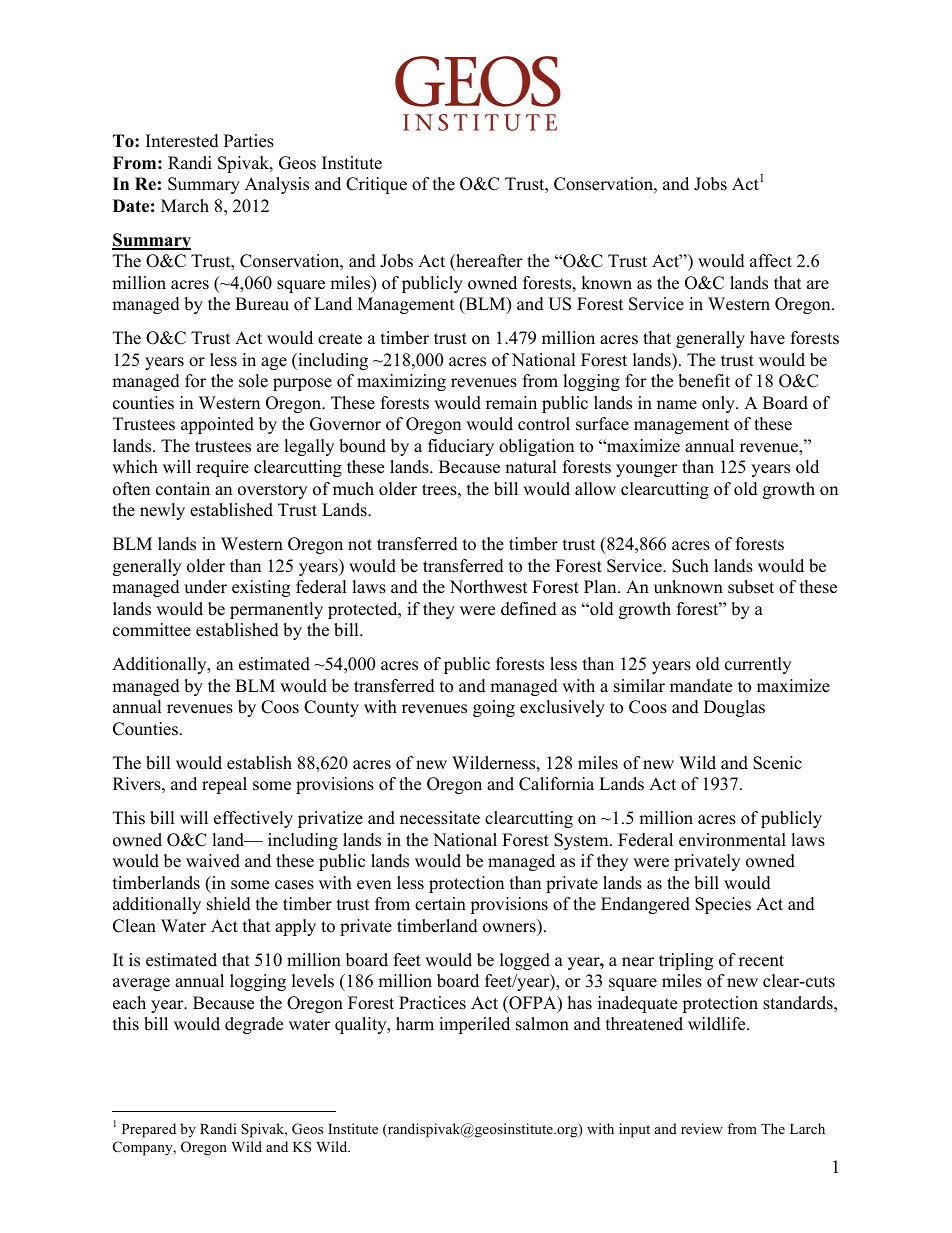 The width and height of the page is (952, 1233). I want to click on require, so click(222, 468).
